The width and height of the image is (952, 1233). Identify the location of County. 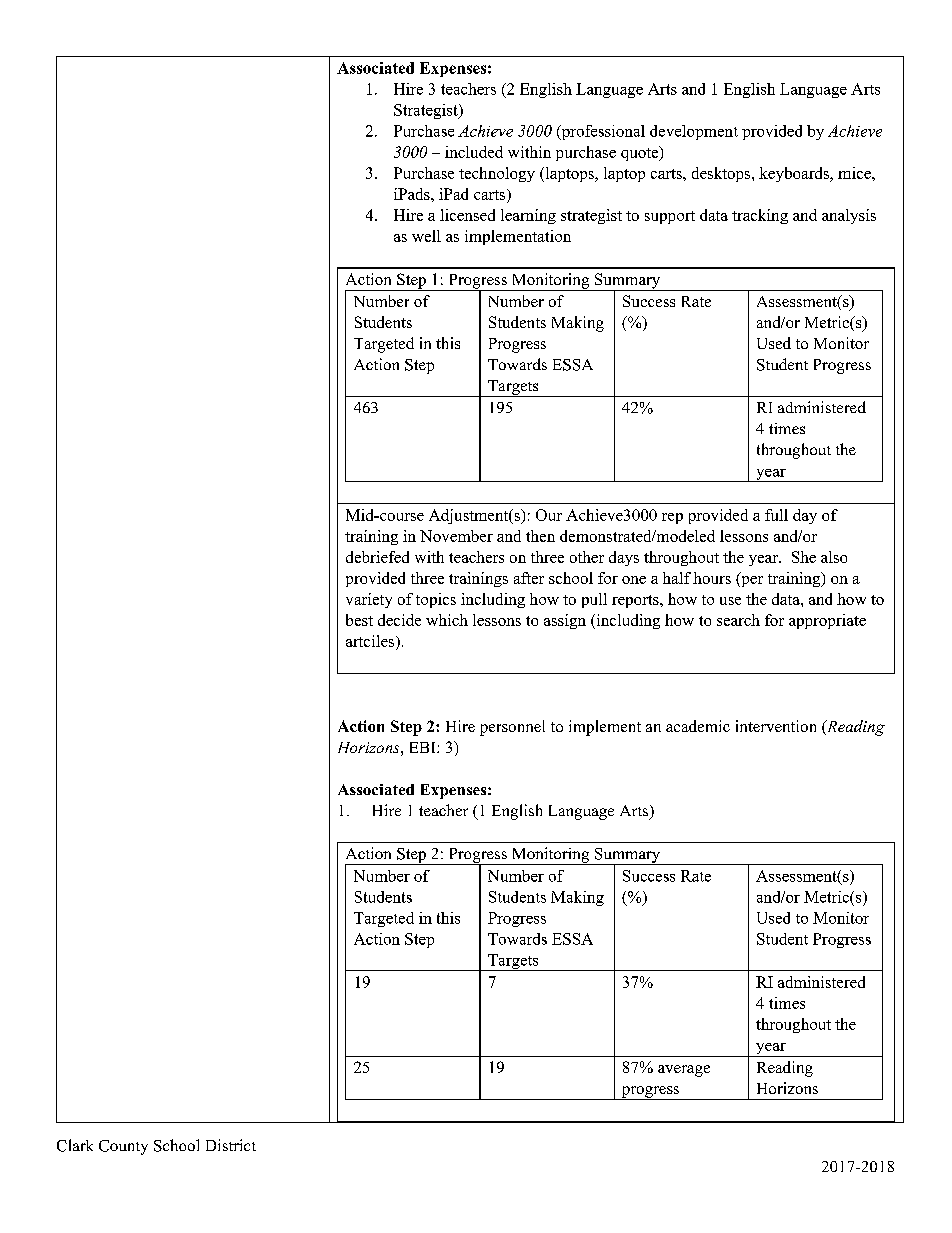
(123, 1147).
